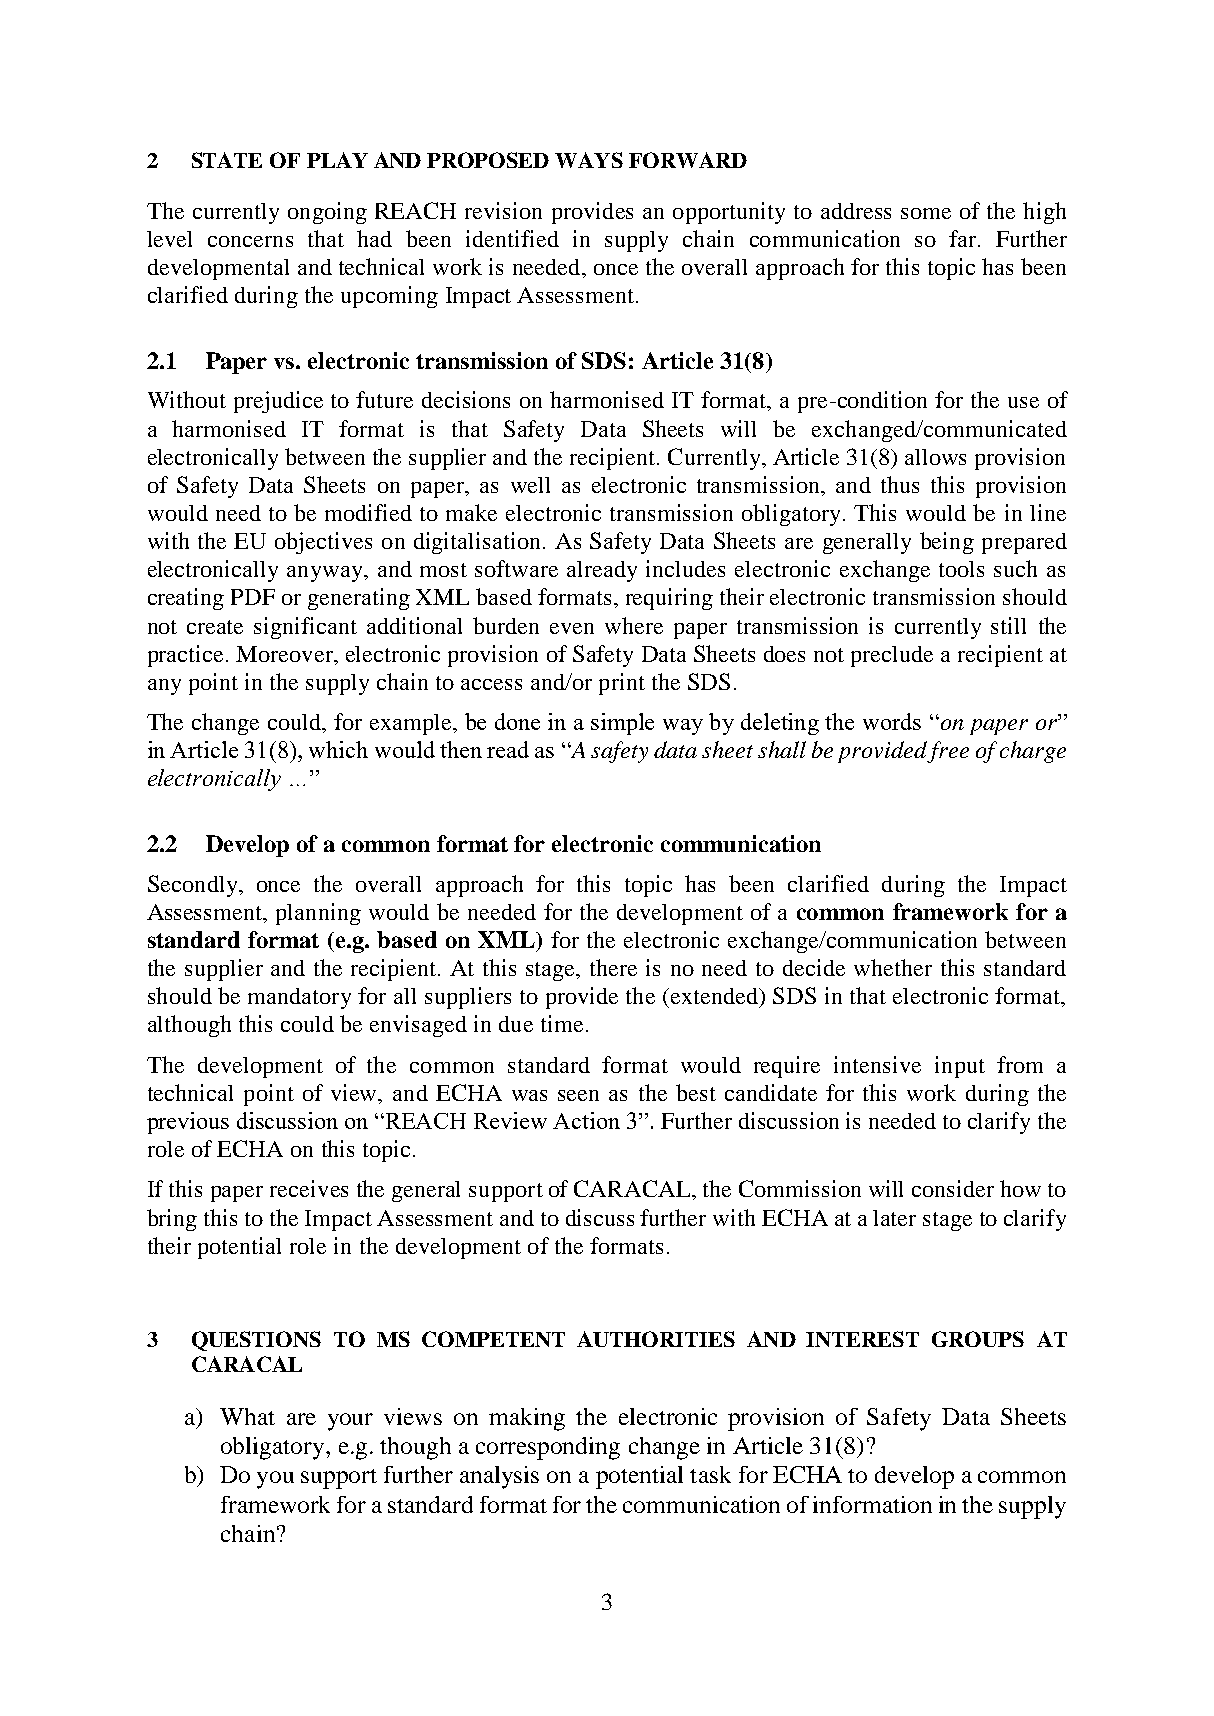  Describe the element at coordinates (634, 625) in the screenshot. I see `where` at that location.
